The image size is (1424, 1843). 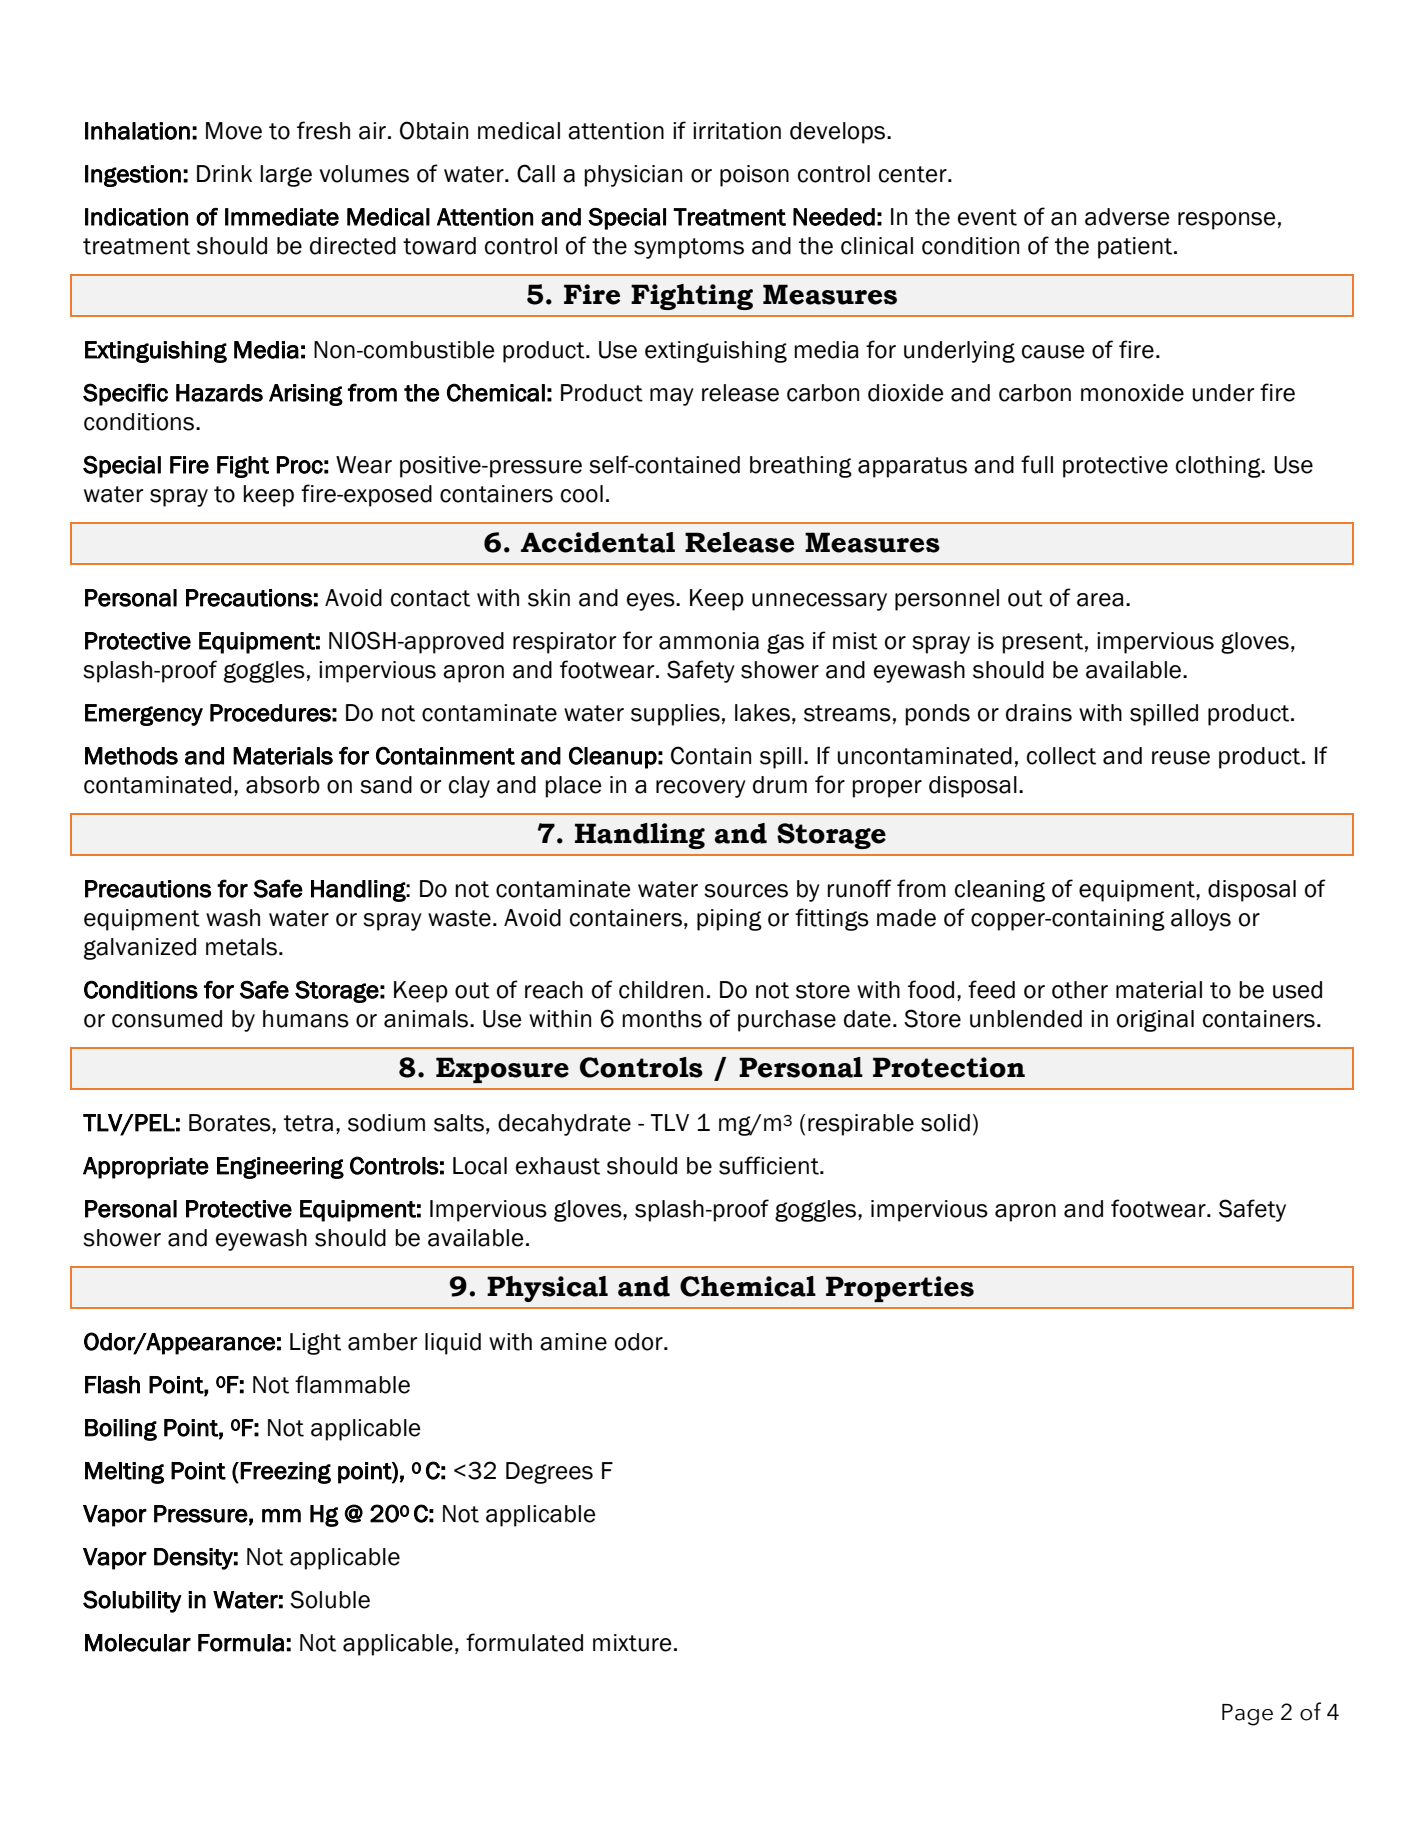 I want to click on area, so click(x=1100, y=600).
